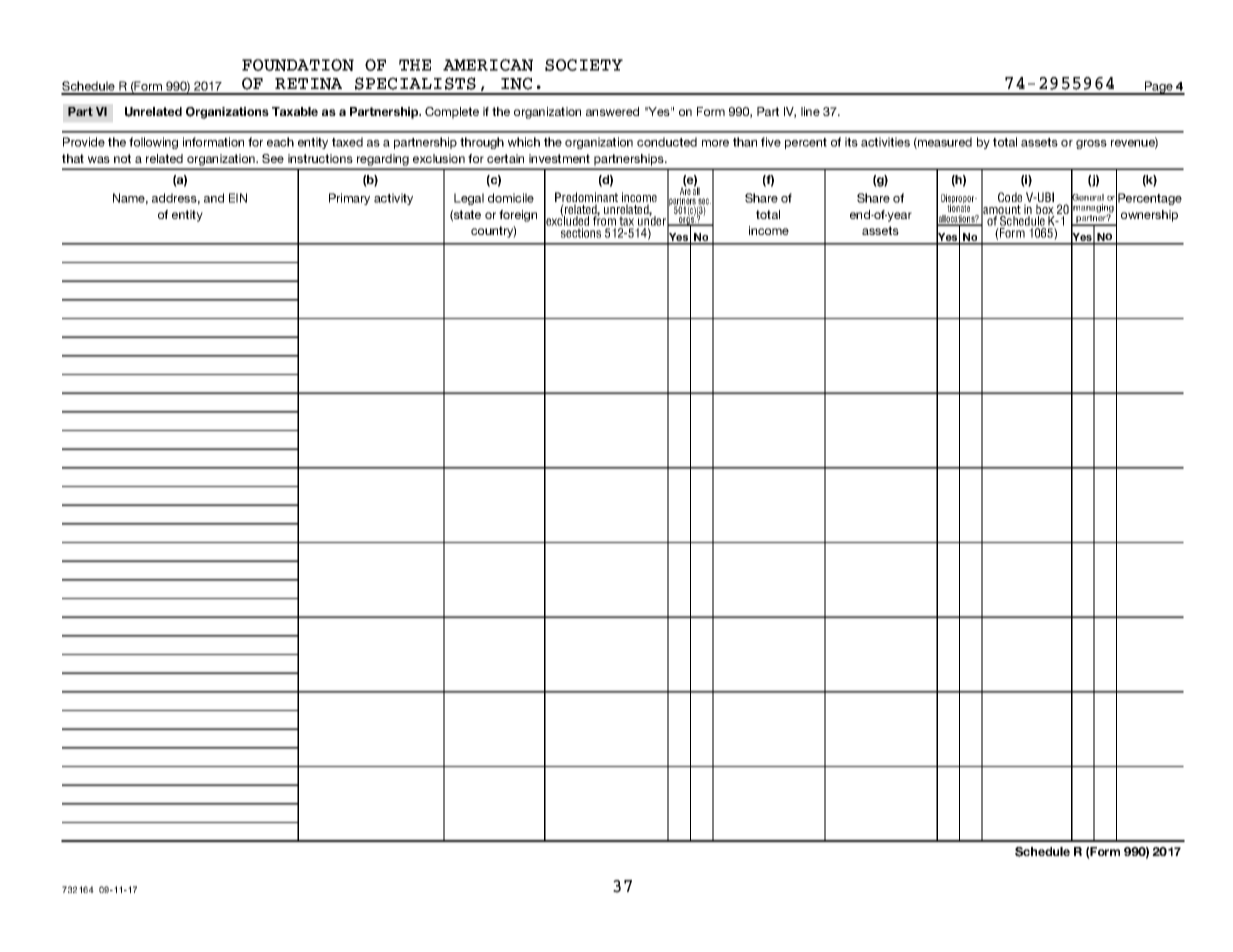 This document has height=952, width=1233. What do you see at coordinates (214, 198) in the document?
I see `and` at bounding box center [214, 198].
